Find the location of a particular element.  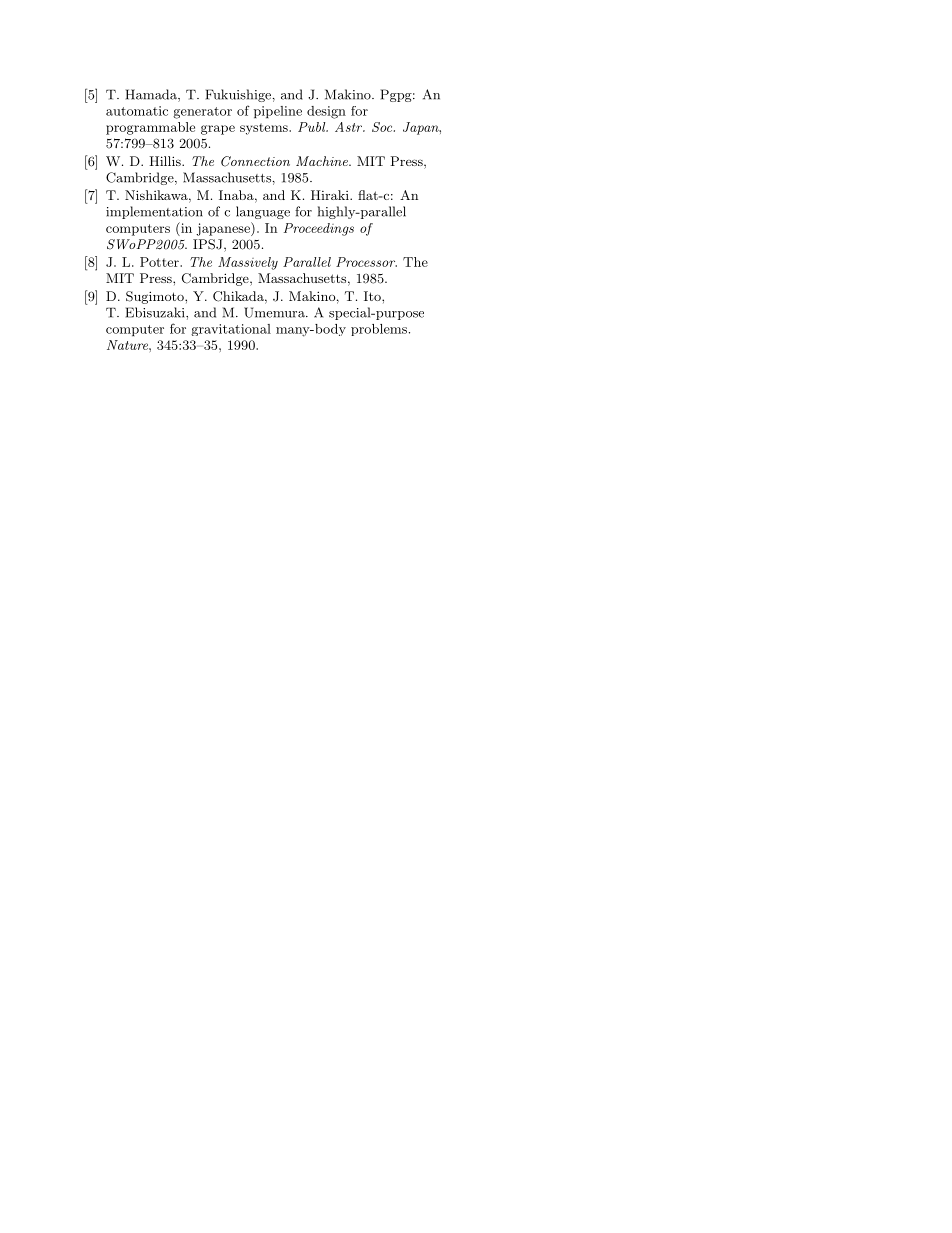

implementation is located at coordinates (154, 212).
